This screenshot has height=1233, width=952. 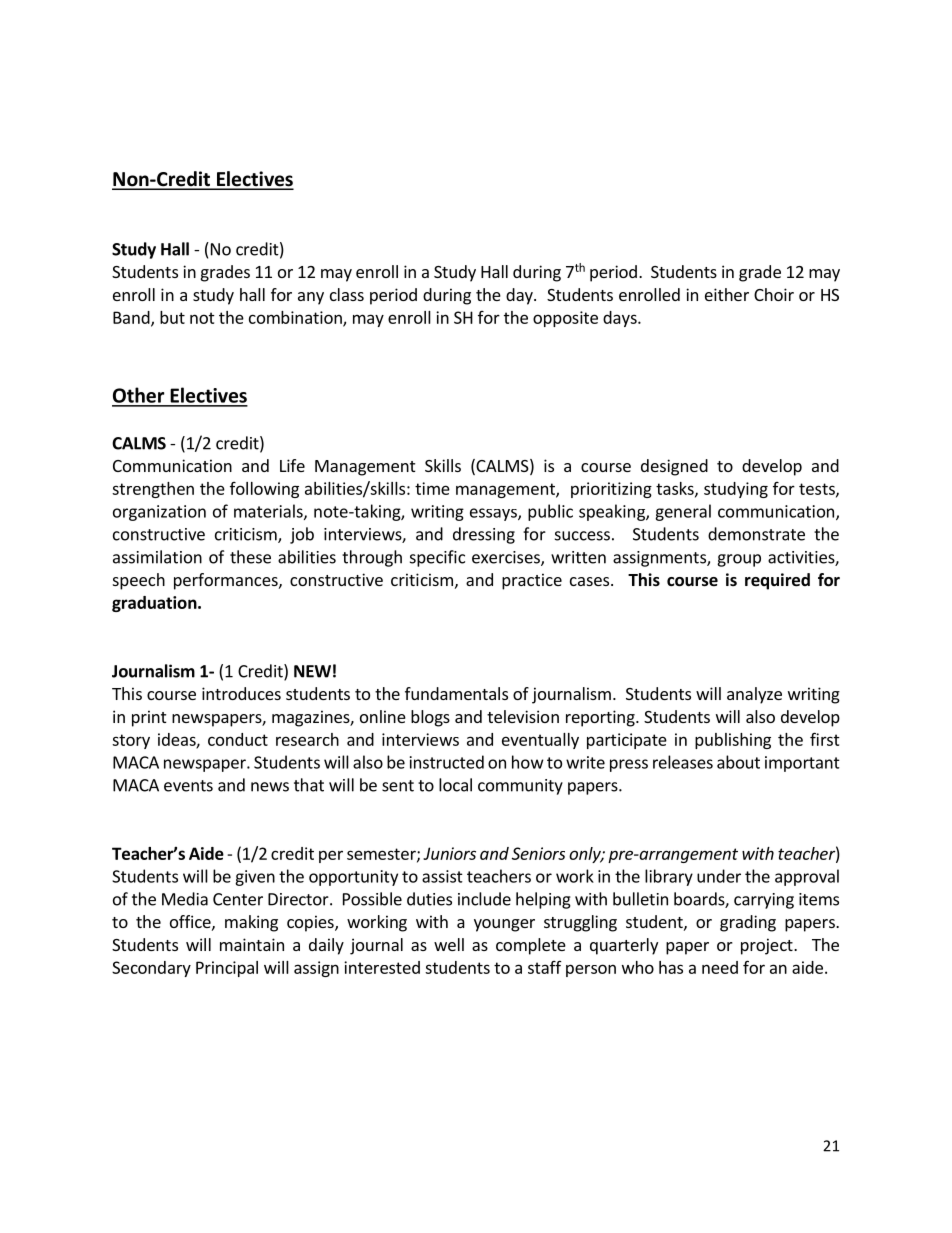 I want to click on required, so click(x=777, y=581).
